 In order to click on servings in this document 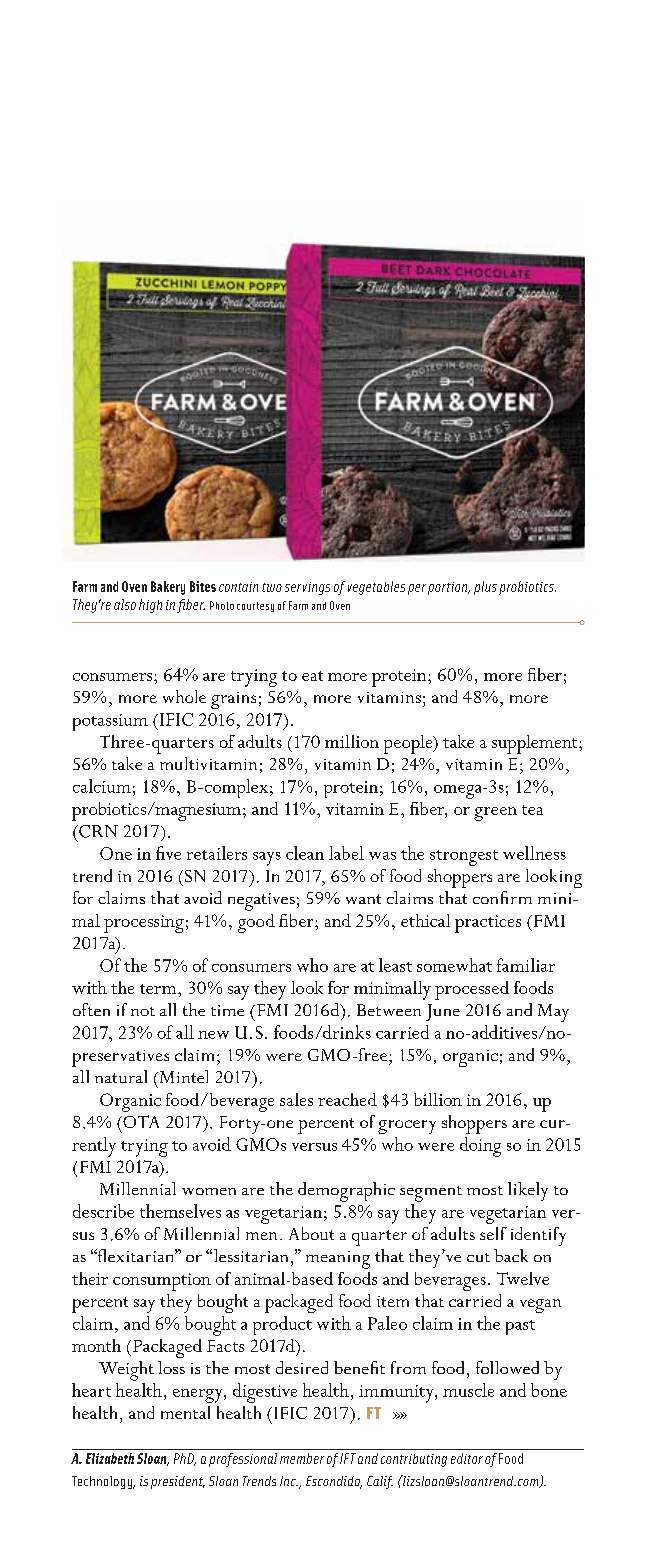, I will do `click(307, 588)`.
